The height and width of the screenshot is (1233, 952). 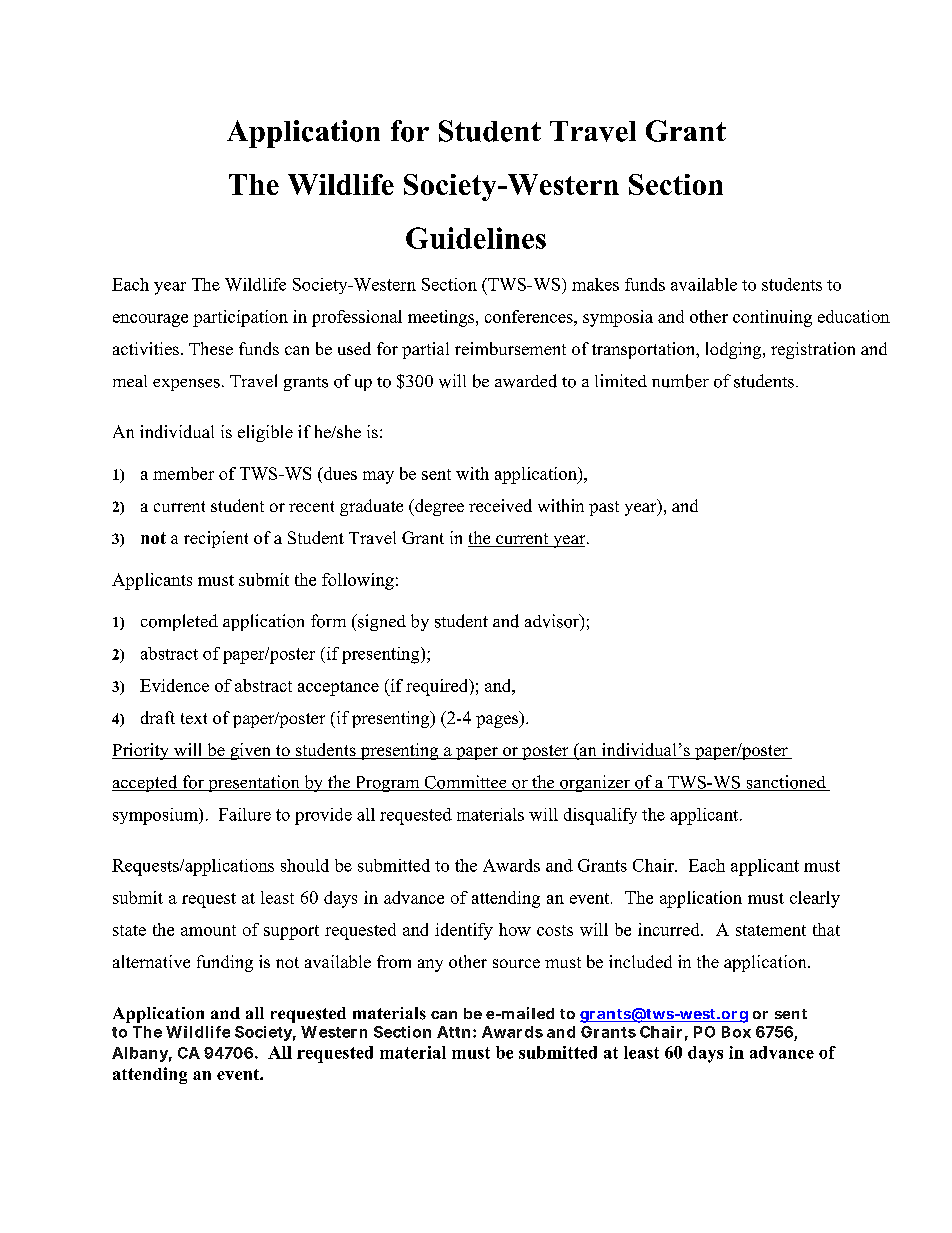 What do you see at coordinates (553, 622) in the screenshot?
I see `advisor` at bounding box center [553, 622].
